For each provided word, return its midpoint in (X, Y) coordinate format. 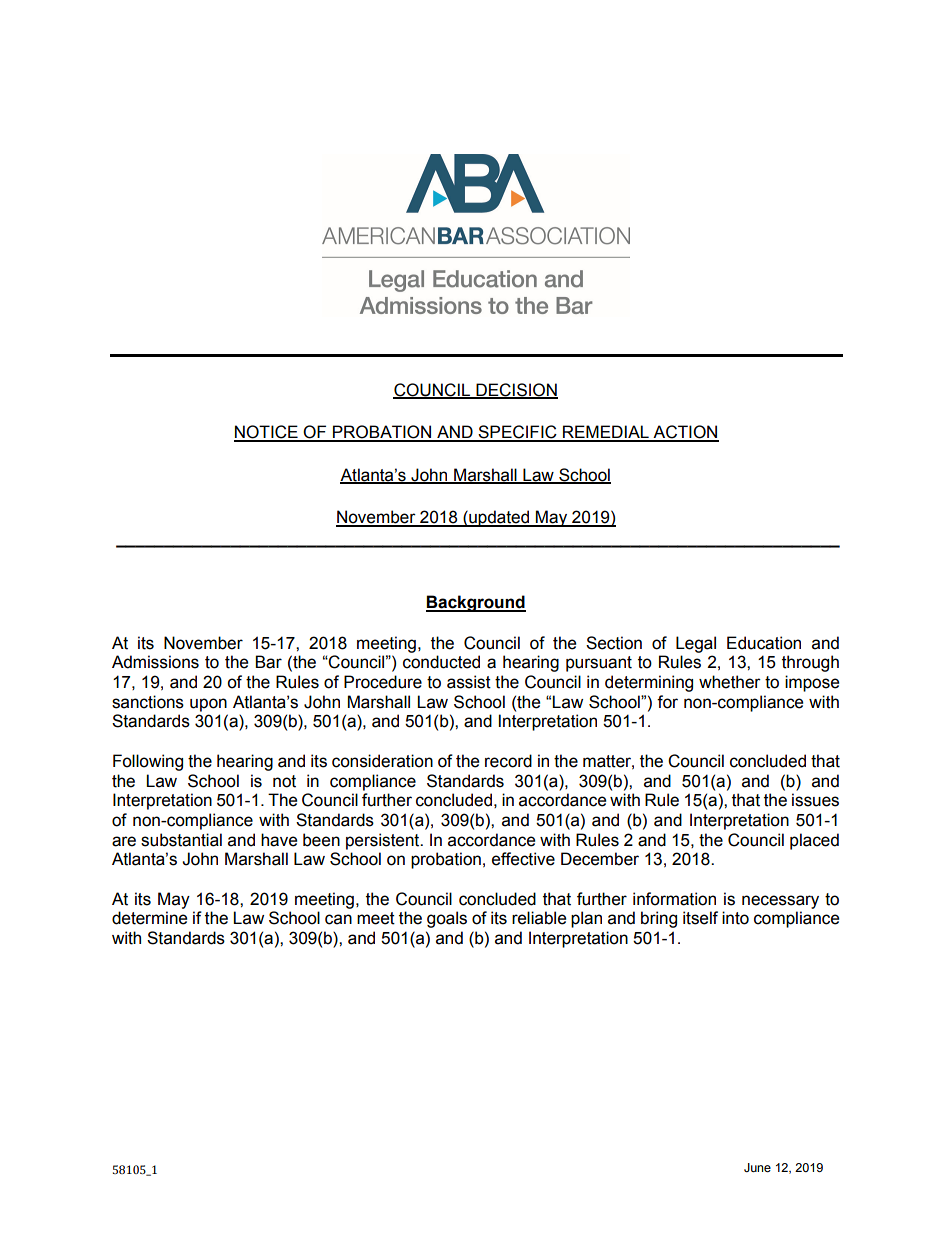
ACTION (685, 433)
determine (149, 918)
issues (815, 800)
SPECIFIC (518, 433)
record (508, 761)
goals (447, 919)
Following (148, 762)
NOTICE (267, 433)
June (757, 1167)
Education (764, 643)
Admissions (155, 662)
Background (476, 603)
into (735, 918)
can (338, 919)
